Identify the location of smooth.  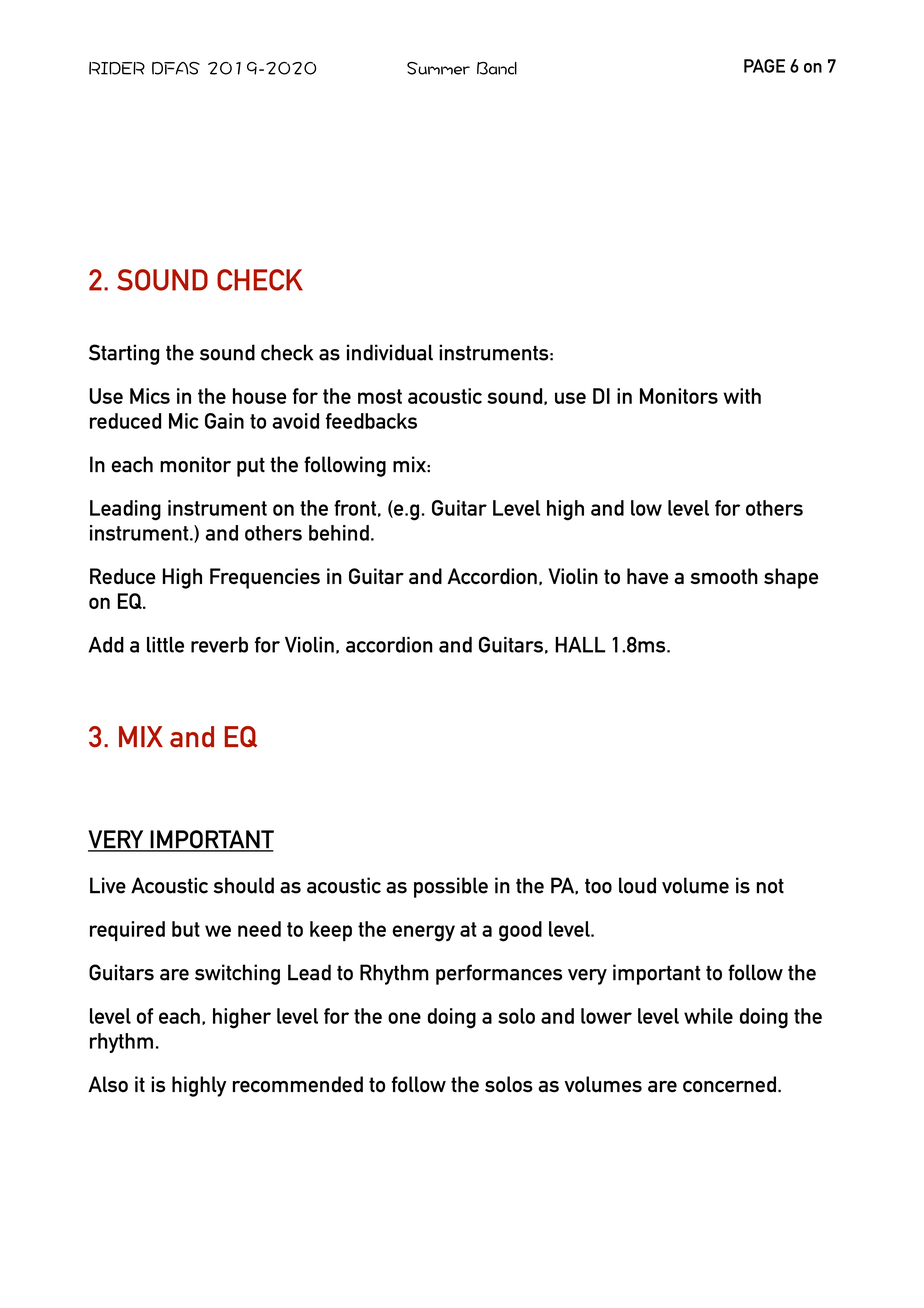
(724, 576).
